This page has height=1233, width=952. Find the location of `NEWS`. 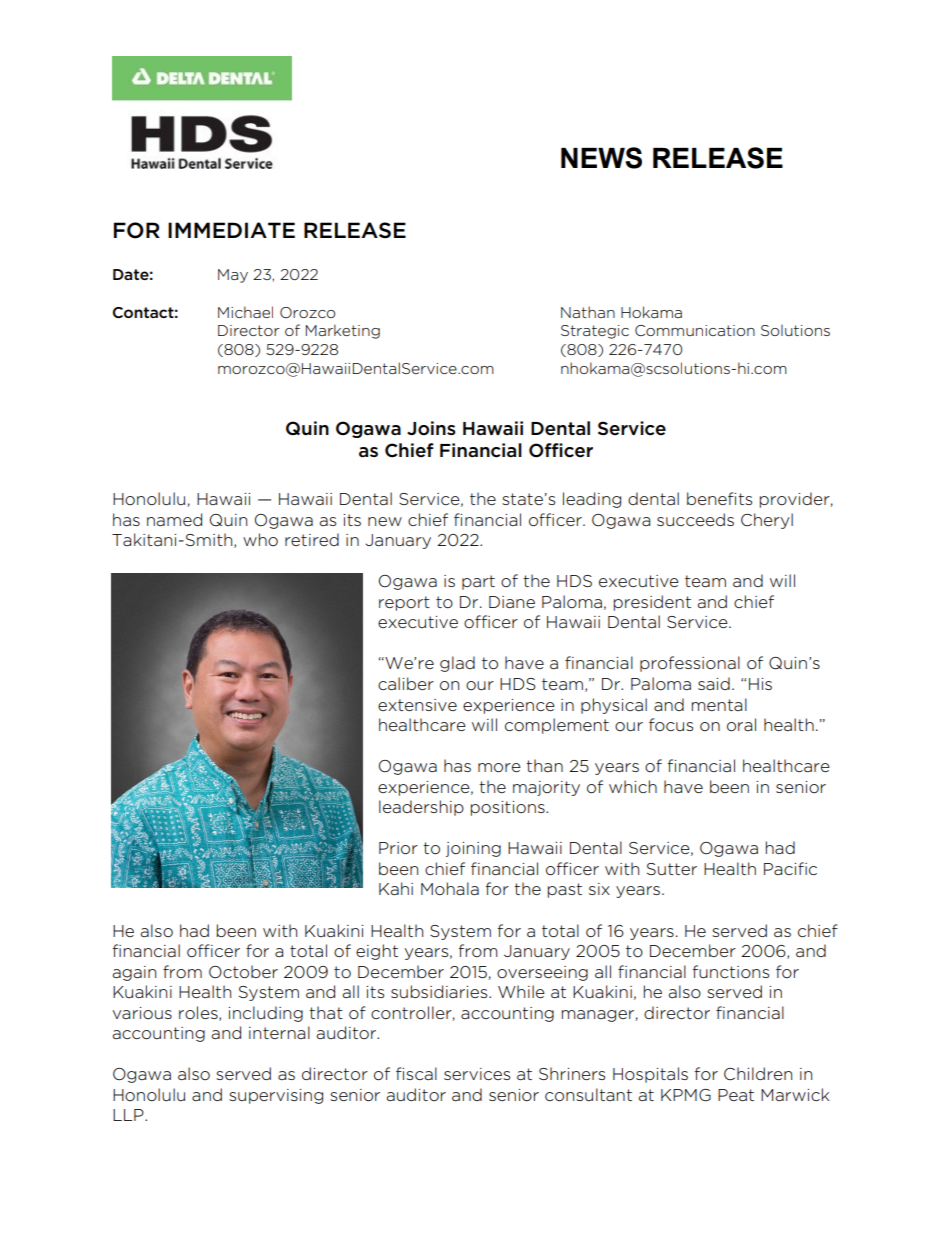

NEWS is located at coordinates (601, 158).
